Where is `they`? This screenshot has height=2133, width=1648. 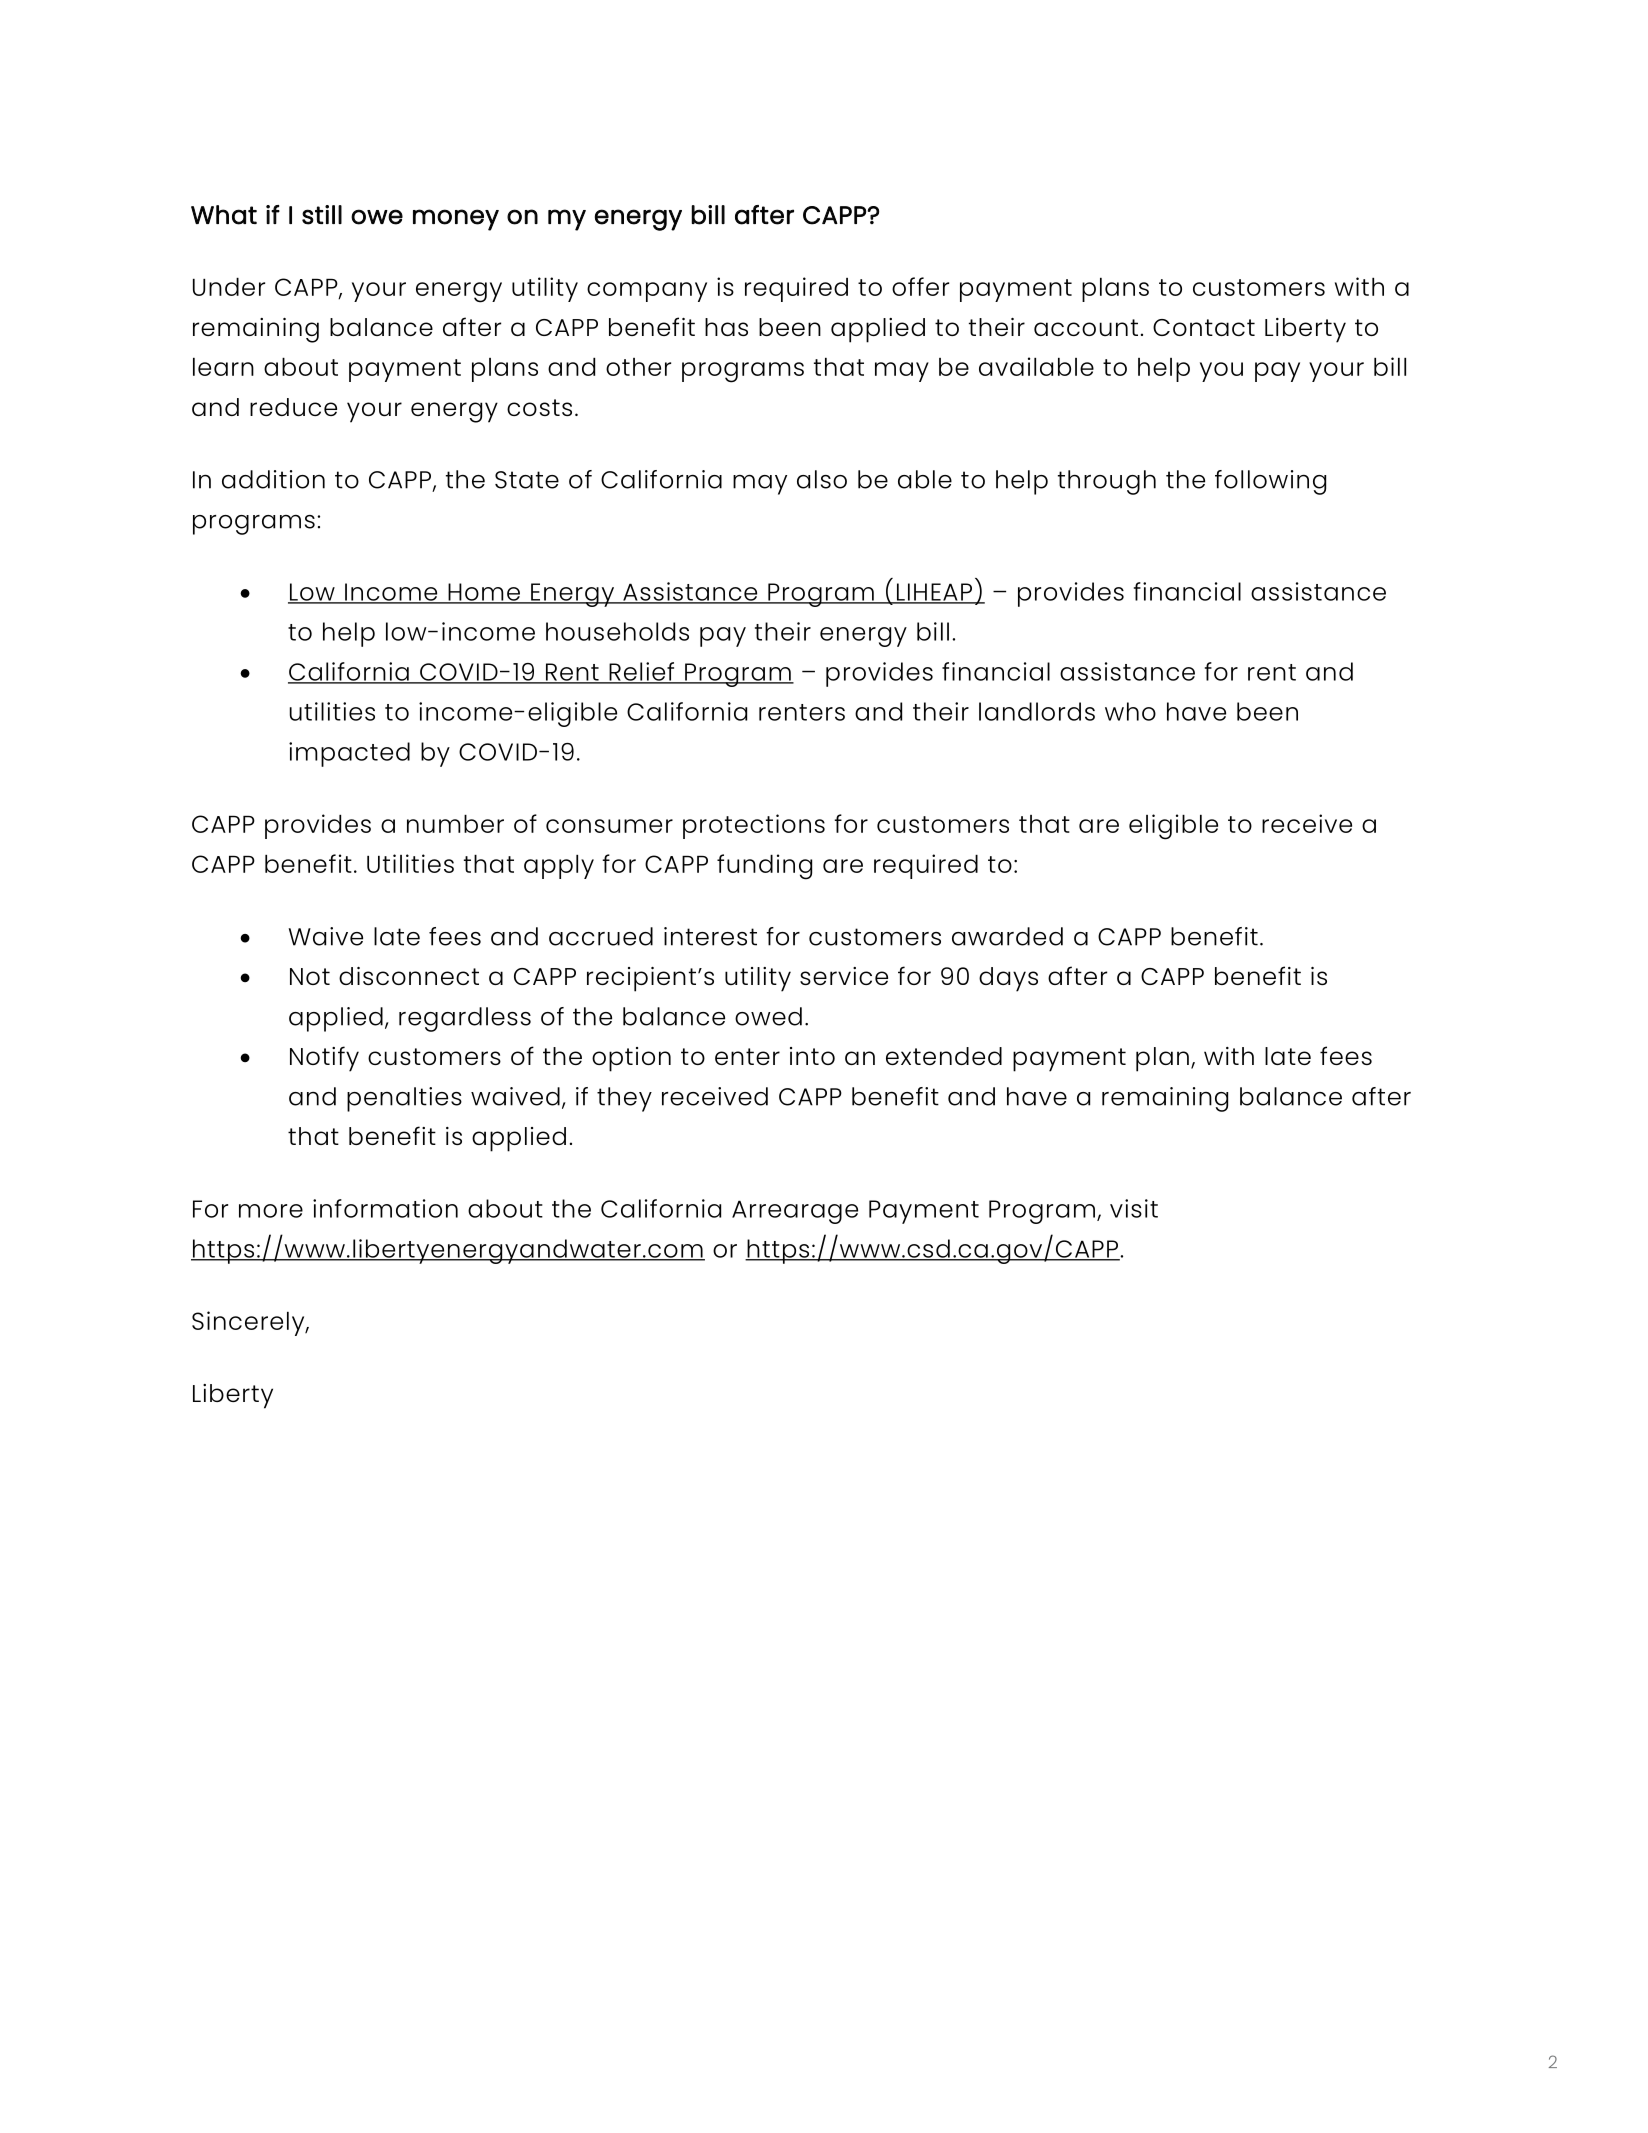 they is located at coordinates (624, 1099).
